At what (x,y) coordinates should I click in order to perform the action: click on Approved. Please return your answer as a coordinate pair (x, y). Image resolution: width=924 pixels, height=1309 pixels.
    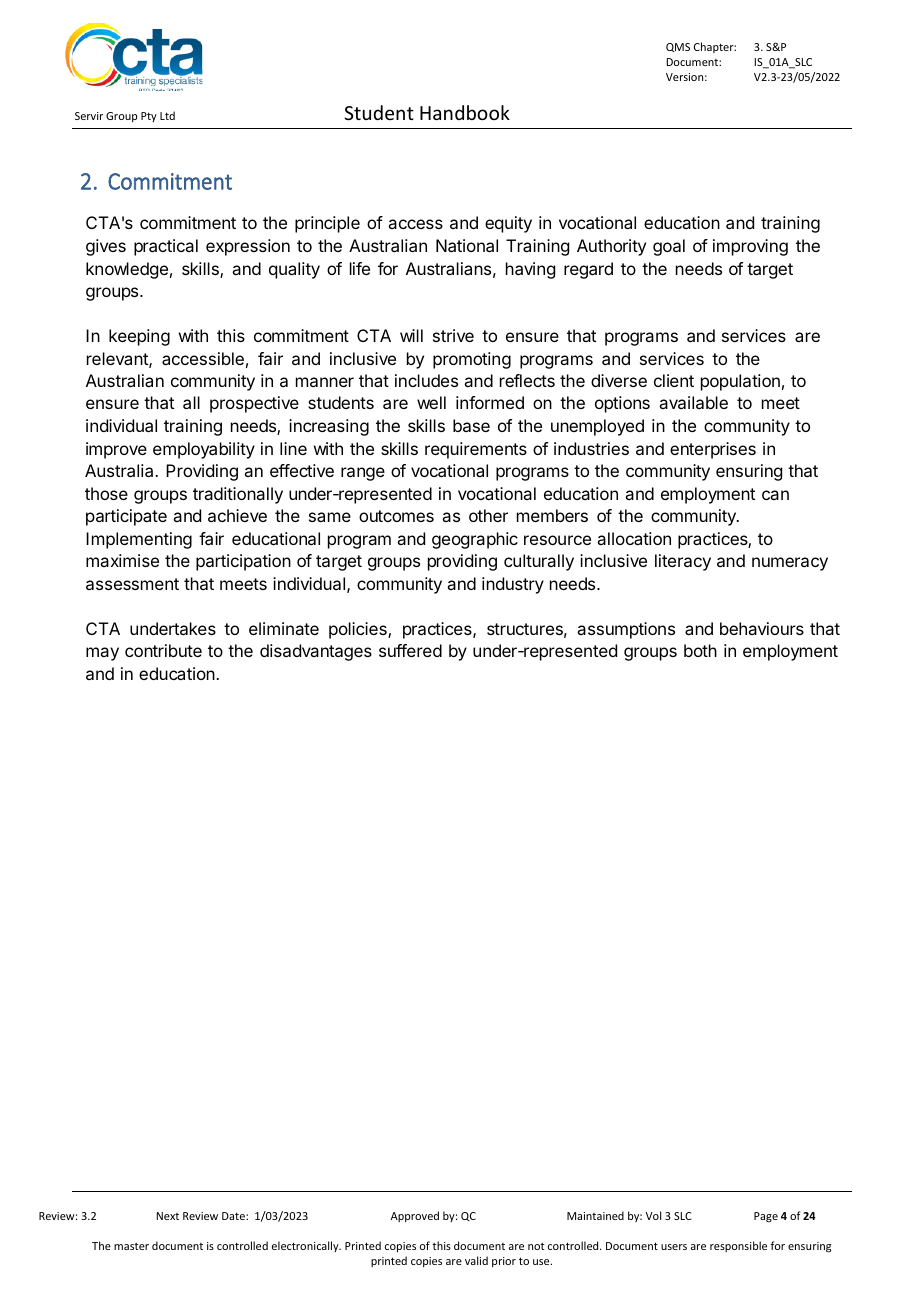
    Looking at the image, I should click on (415, 1216).
